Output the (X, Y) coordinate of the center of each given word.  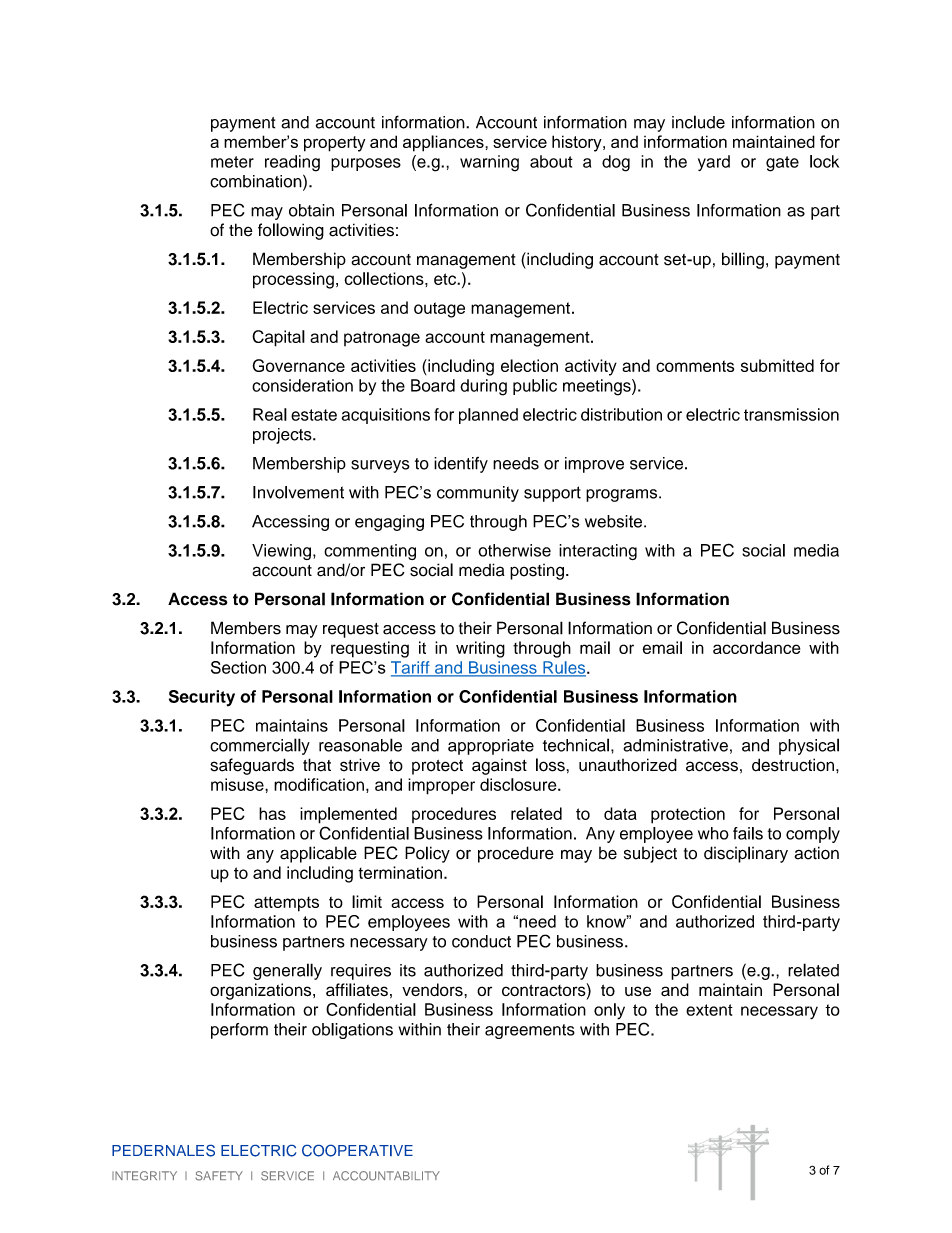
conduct (481, 941)
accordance (756, 647)
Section (238, 667)
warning (489, 163)
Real (270, 414)
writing (480, 649)
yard (714, 163)
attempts (286, 904)
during (483, 387)
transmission (791, 414)
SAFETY (219, 1176)
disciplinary (746, 854)
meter (232, 162)
